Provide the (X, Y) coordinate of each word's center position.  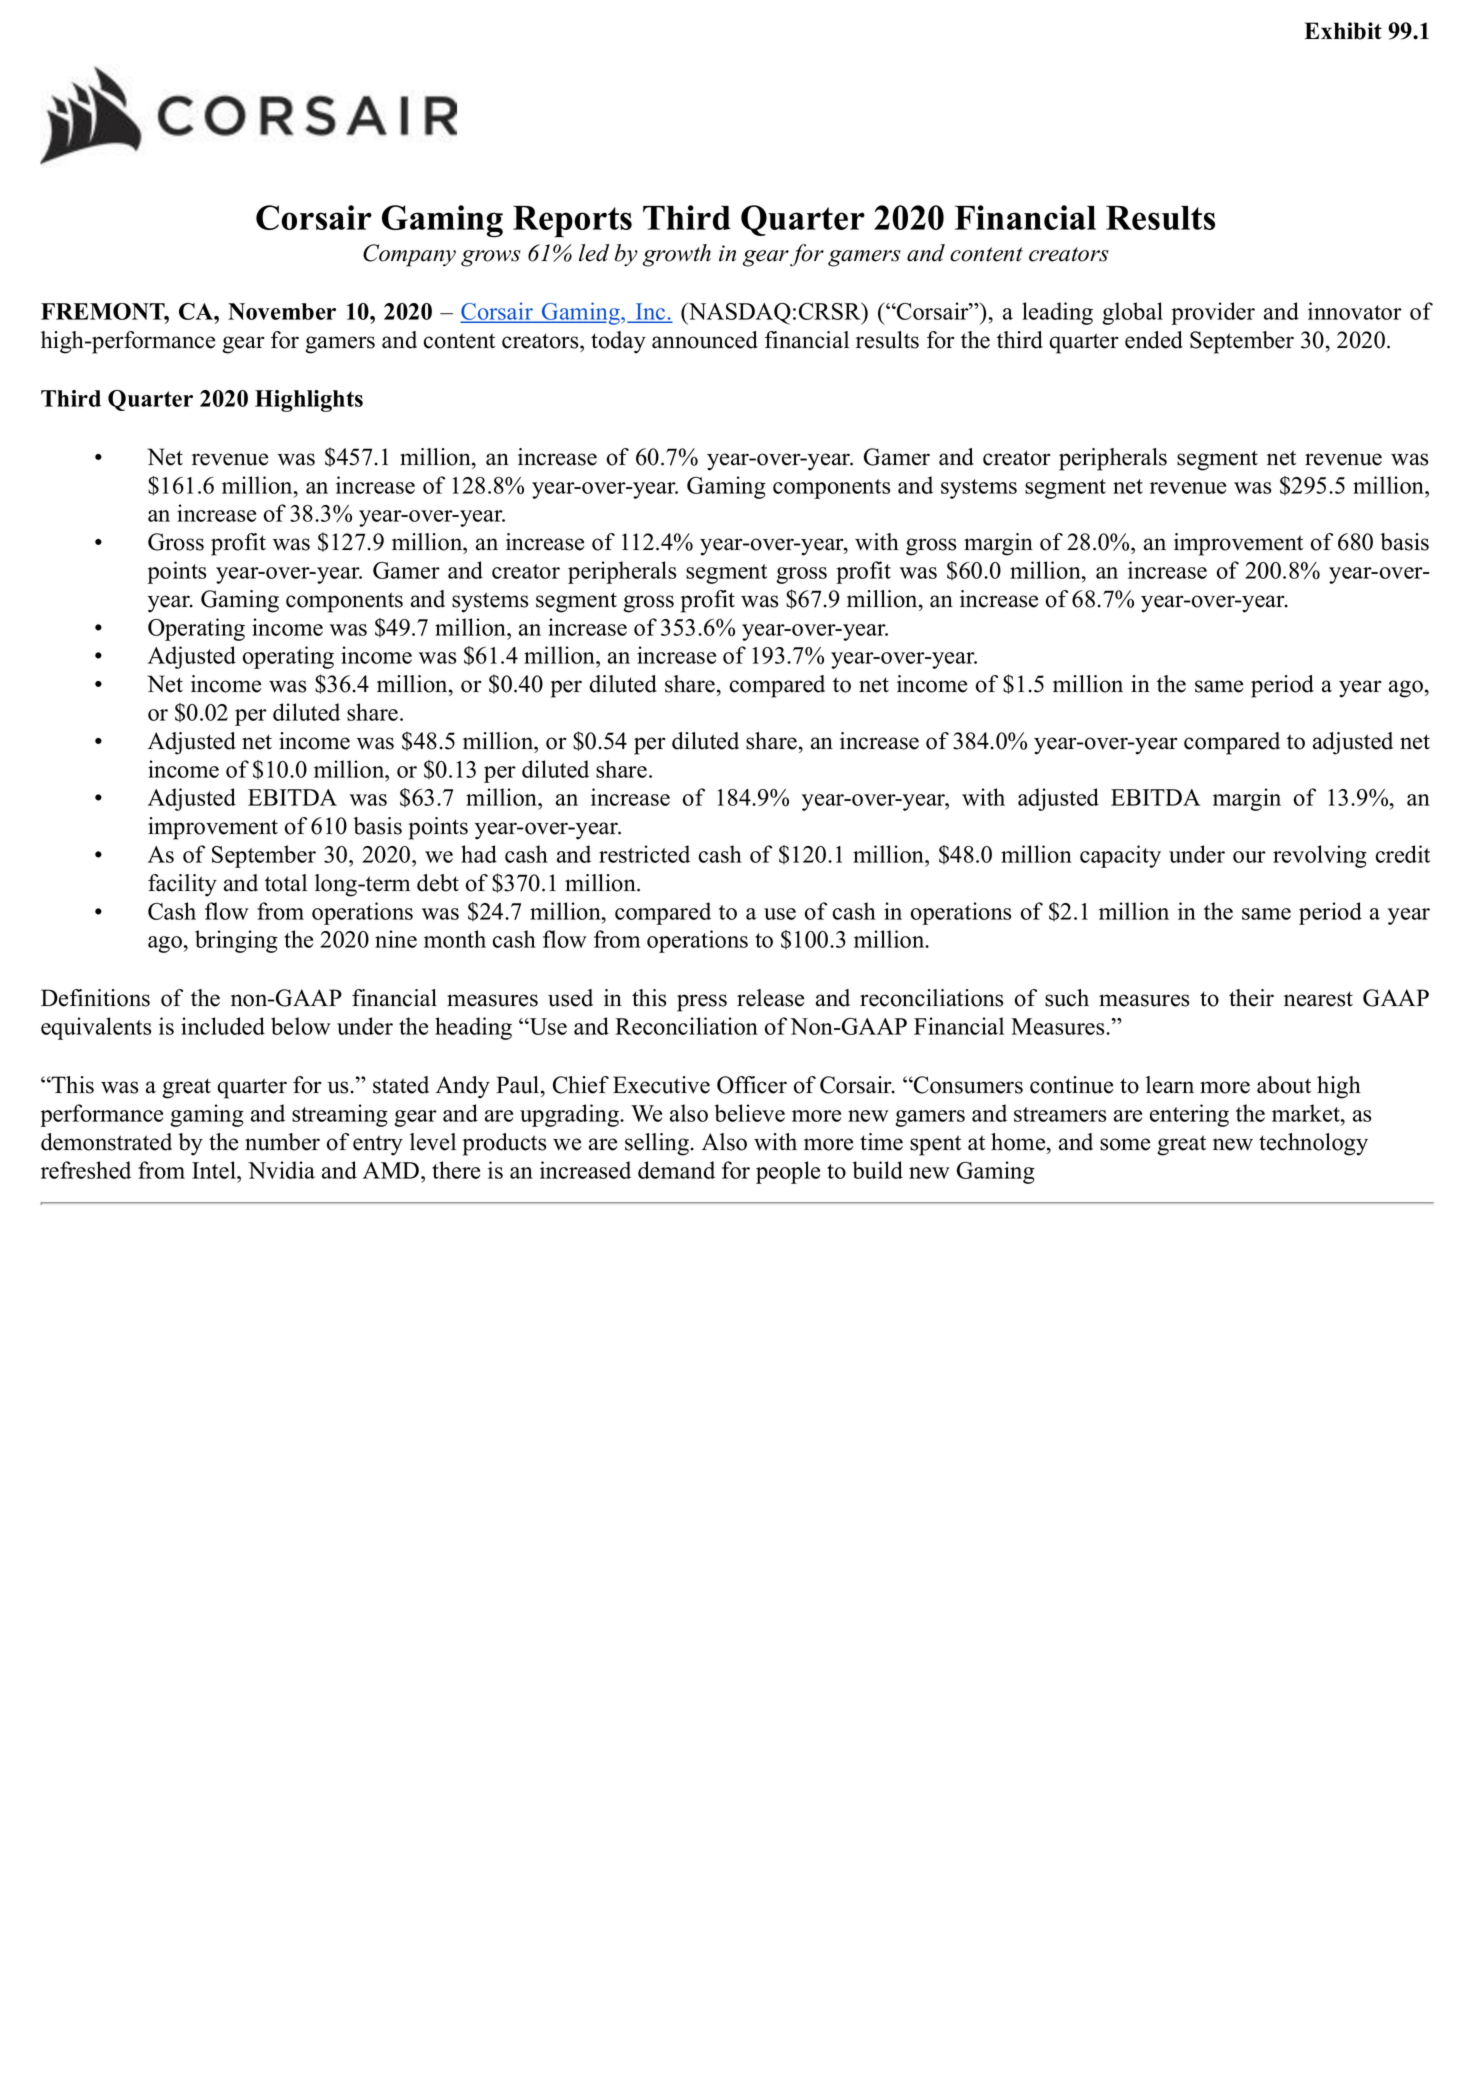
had (479, 854)
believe (750, 1113)
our (1249, 857)
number (282, 1142)
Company (409, 255)
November (282, 311)
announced (705, 340)
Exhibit (1343, 31)
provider (1213, 313)
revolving (1320, 856)
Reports (572, 221)
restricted (644, 854)
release (770, 998)
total (286, 883)
